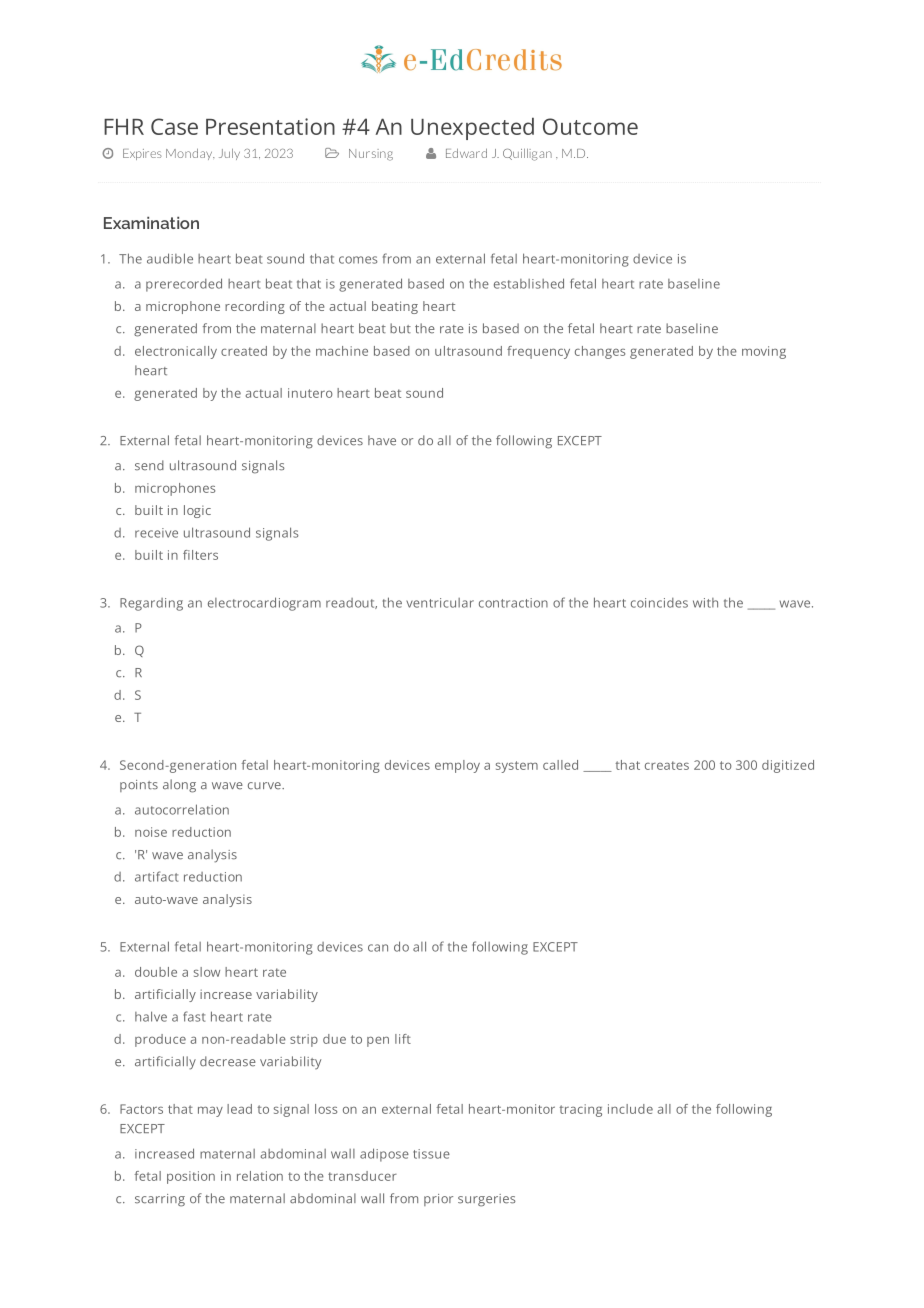 The image size is (924, 1308). Describe the element at coordinates (466, 153) in the screenshot. I see `Edward` at that location.
